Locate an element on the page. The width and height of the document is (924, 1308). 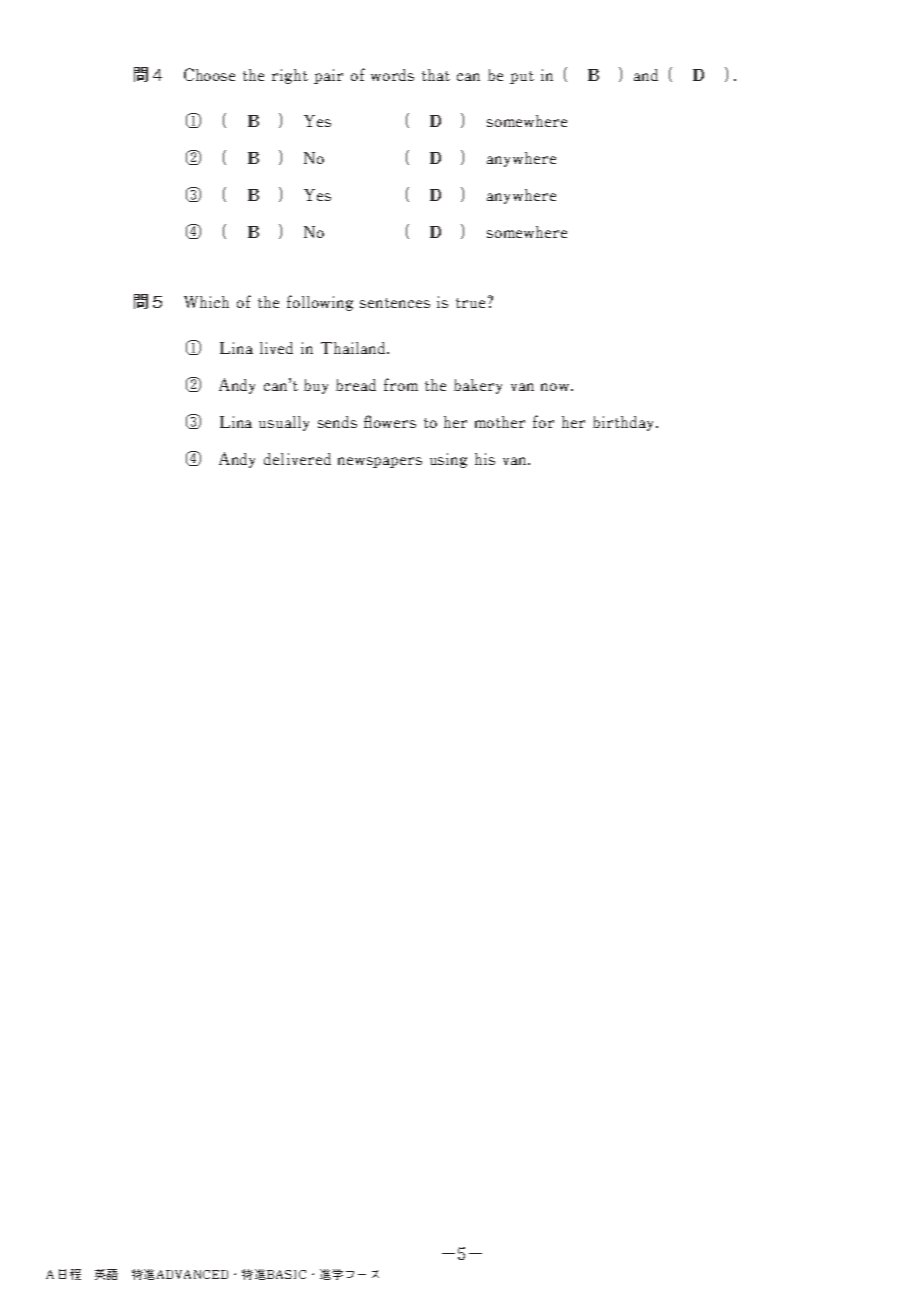
right is located at coordinates (290, 76).
